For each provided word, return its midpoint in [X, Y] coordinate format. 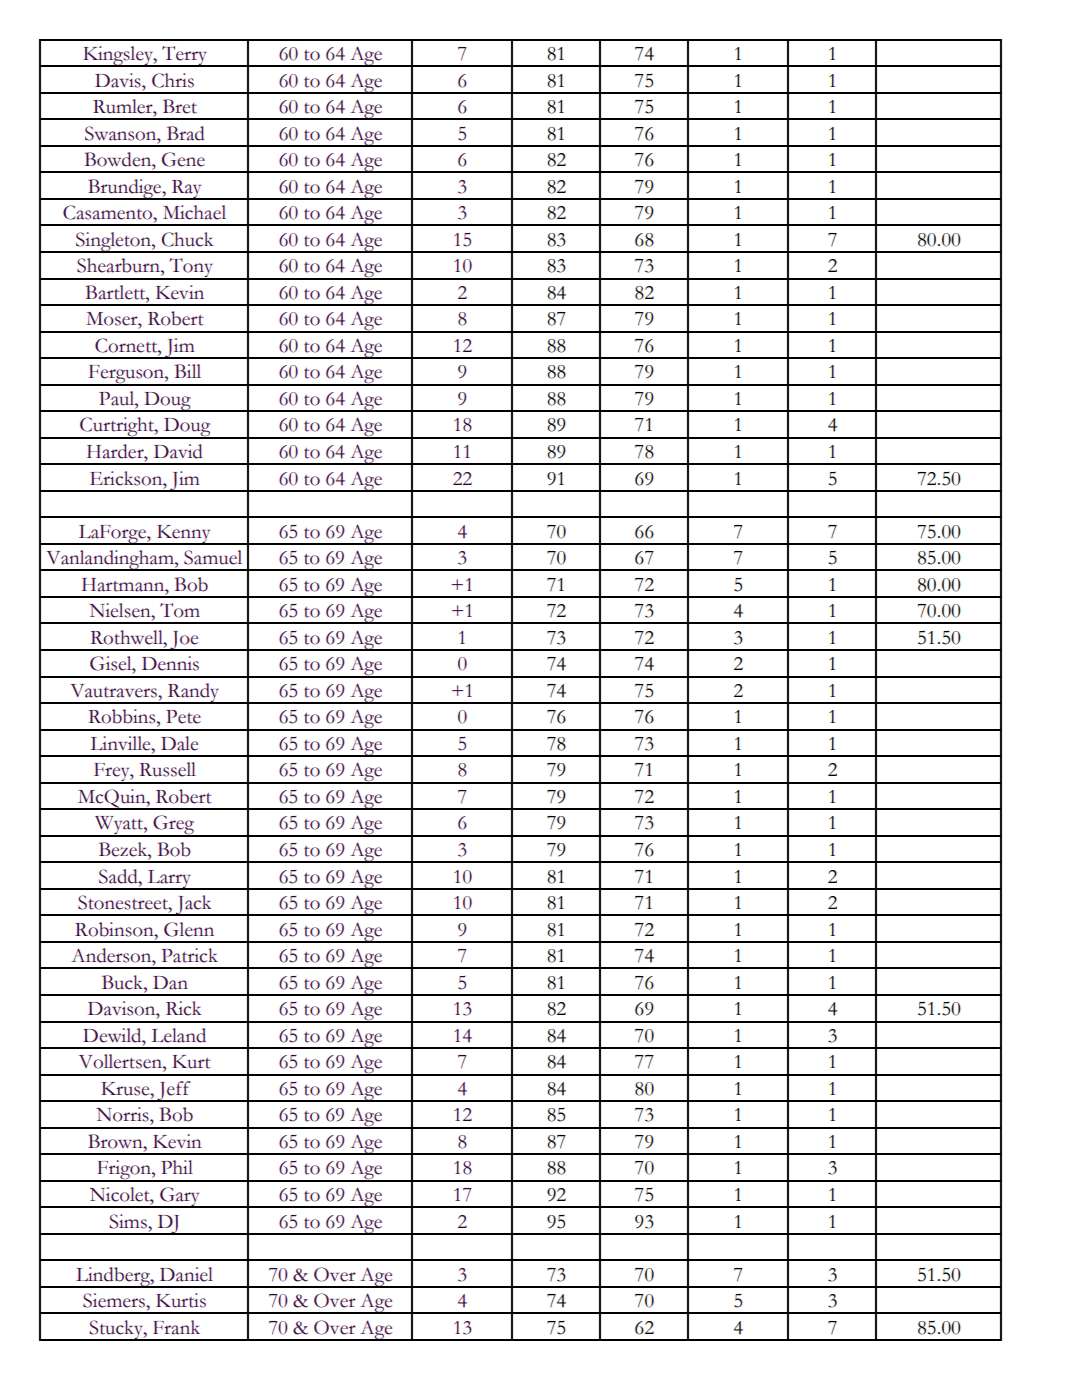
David [178, 451]
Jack [194, 905]
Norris [123, 1114]
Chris [173, 80]
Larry [169, 880]
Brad [186, 133]
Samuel [213, 557]
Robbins [123, 716]
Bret [180, 106]
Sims [129, 1221]
